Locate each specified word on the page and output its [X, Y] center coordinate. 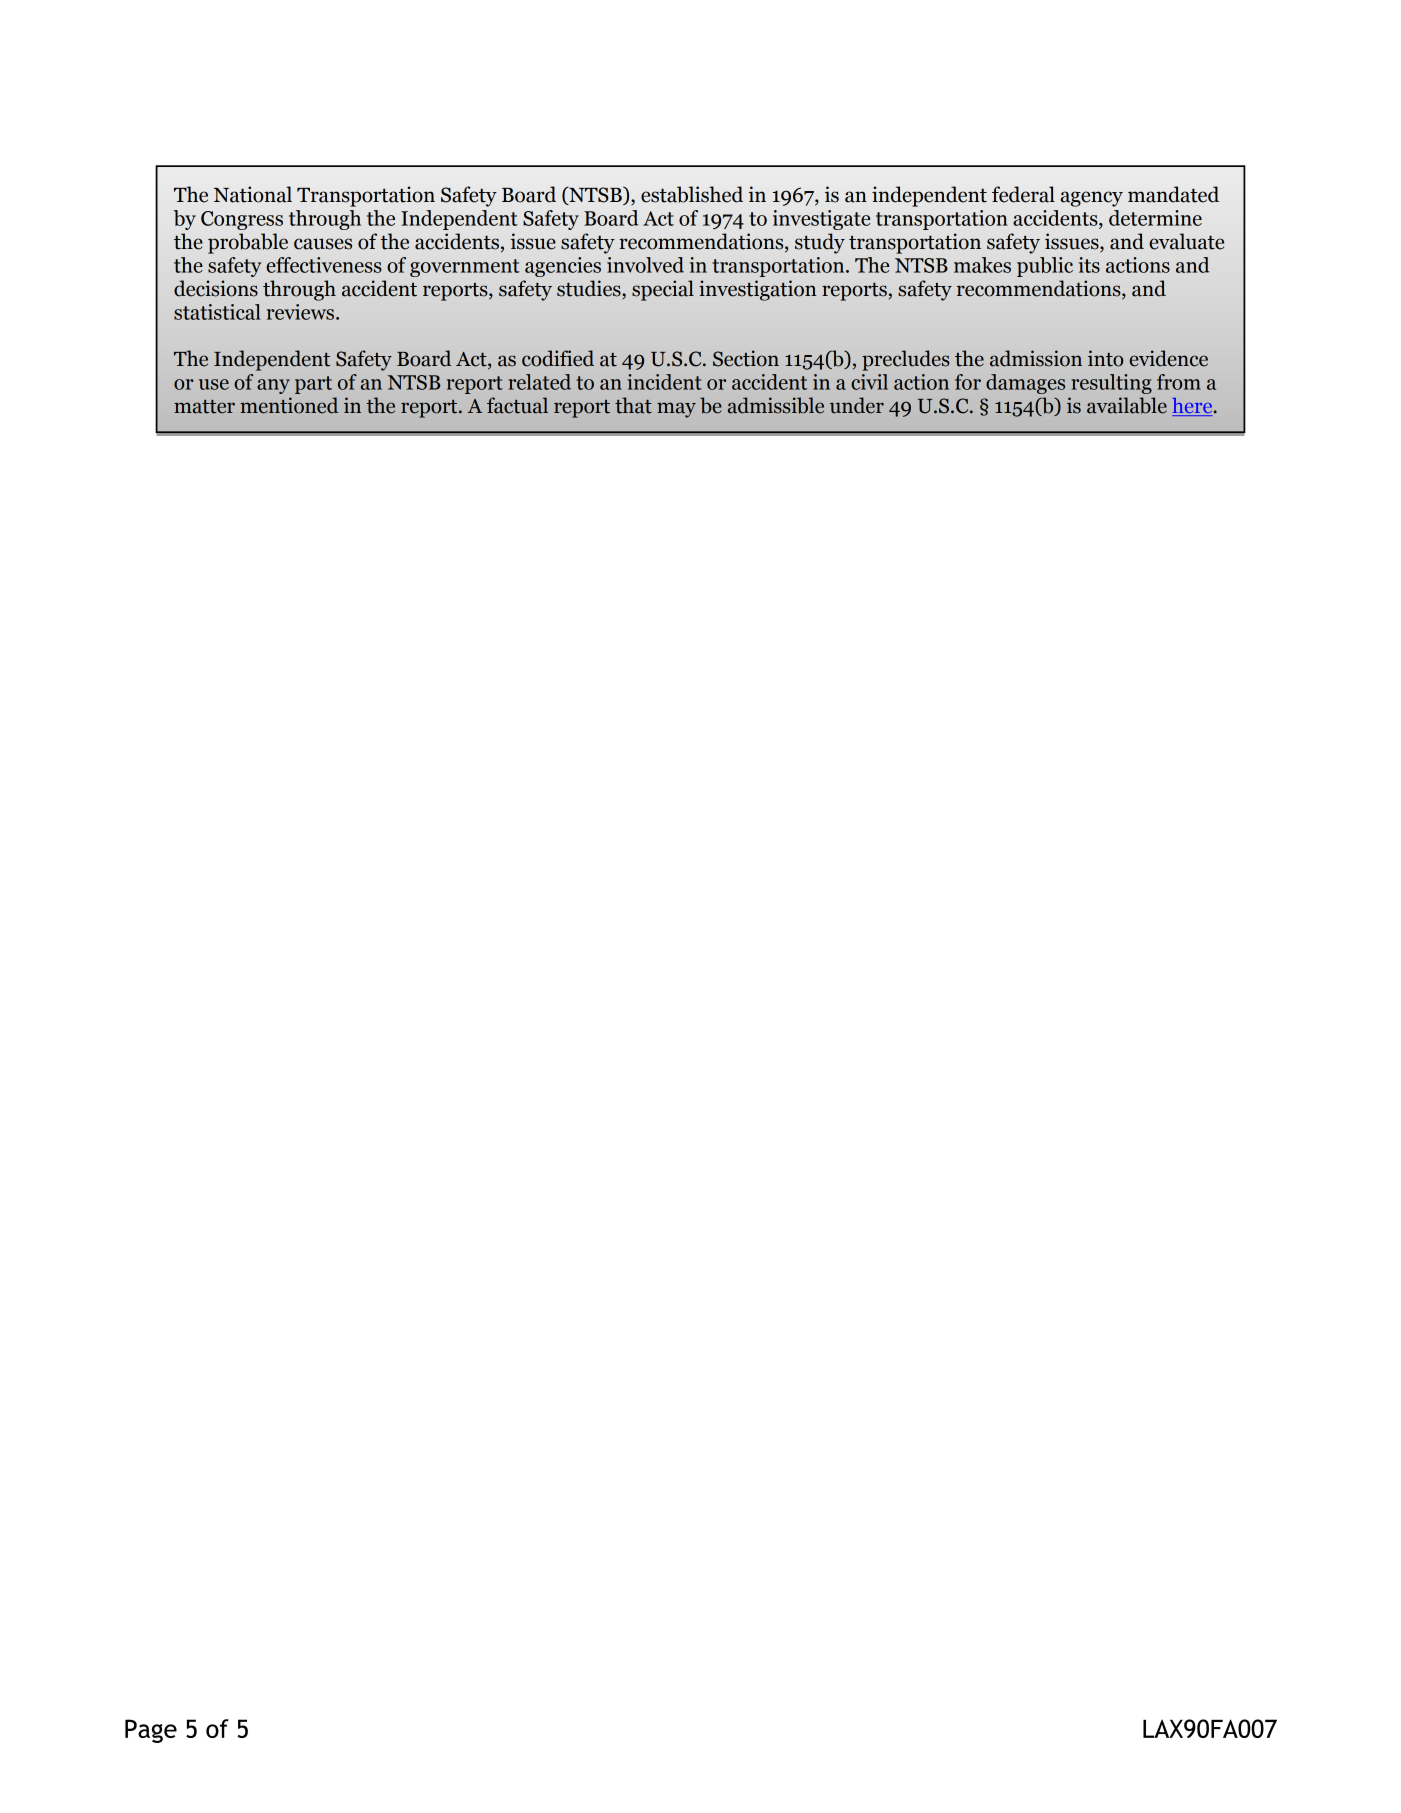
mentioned [289, 405]
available [1127, 405]
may [676, 410]
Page [151, 1731]
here [1193, 407]
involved [645, 265]
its [1089, 265]
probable [248, 243]
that [633, 405]
